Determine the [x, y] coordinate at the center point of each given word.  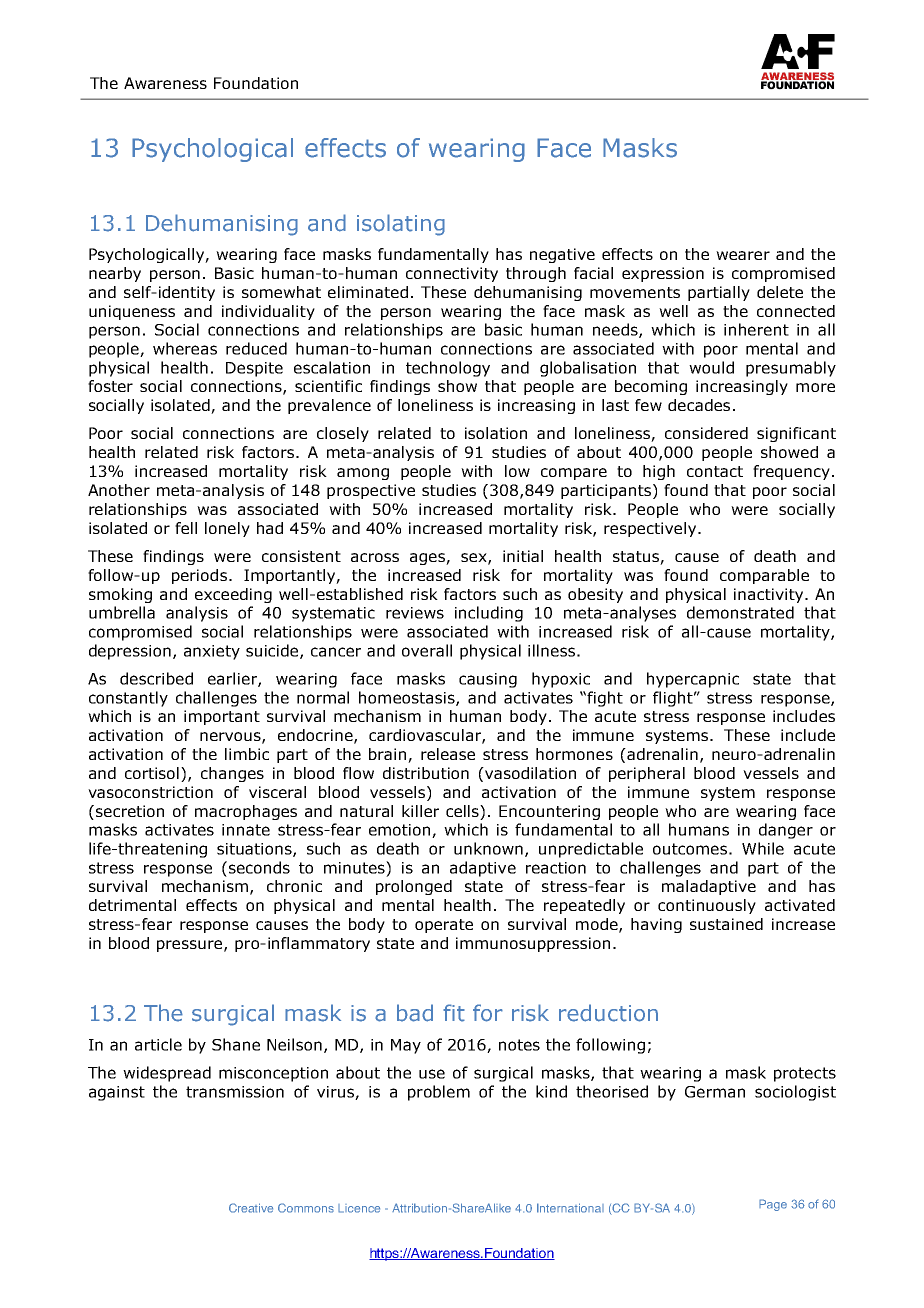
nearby [115, 274]
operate [444, 926]
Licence [359, 1208]
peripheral [647, 774]
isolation [496, 433]
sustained [726, 924]
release [448, 754]
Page [773, 1205]
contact [715, 471]
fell [186, 528]
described [156, 678]
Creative [251, 1208]
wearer [743, 255]
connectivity [452, 274]
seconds [259, 867]
